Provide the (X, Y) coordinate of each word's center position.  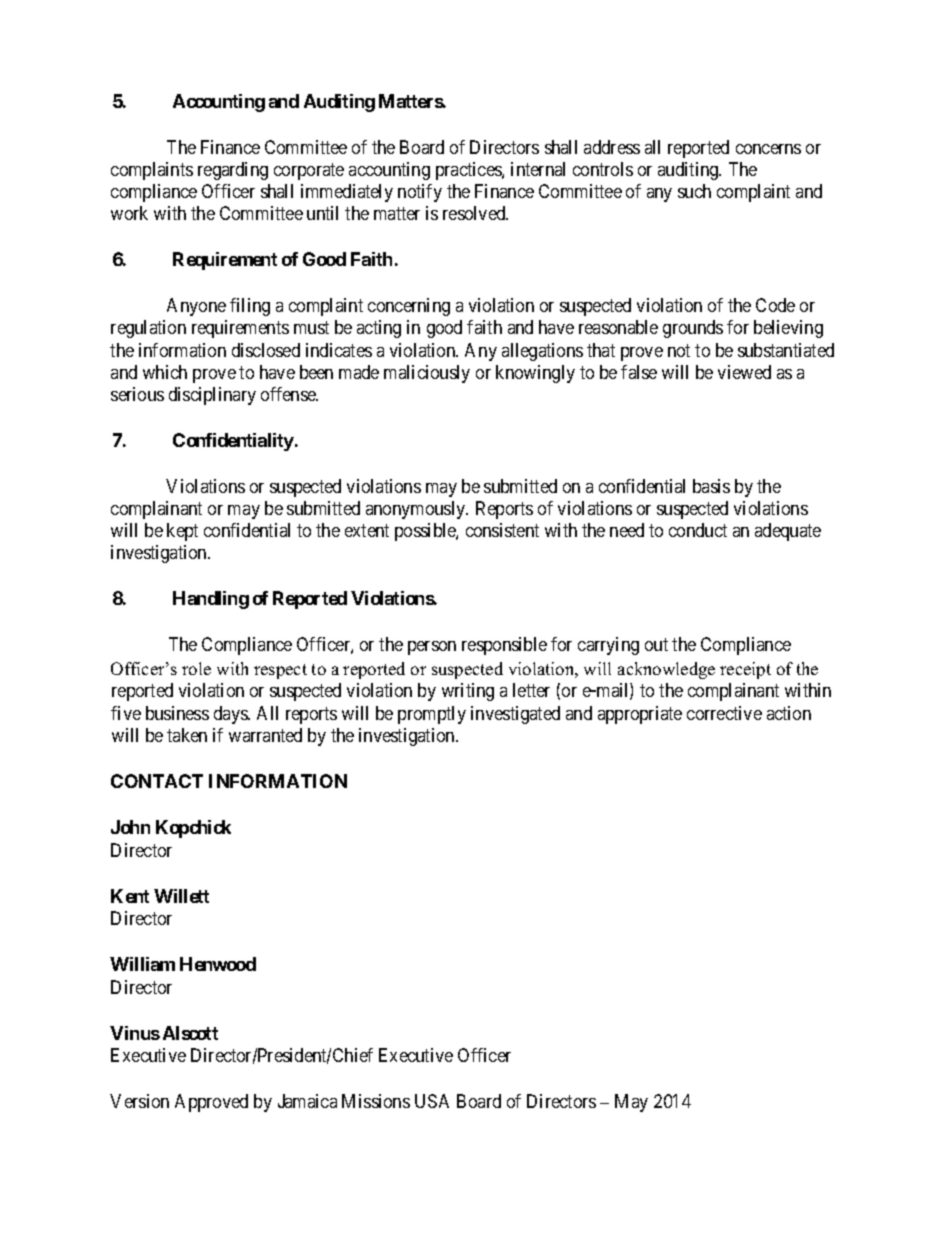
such (694, 191)
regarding (233, 171)
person (432, 648)
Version (139, 1101)
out (656, 644)
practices (469, 171)
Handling (211, 600)
